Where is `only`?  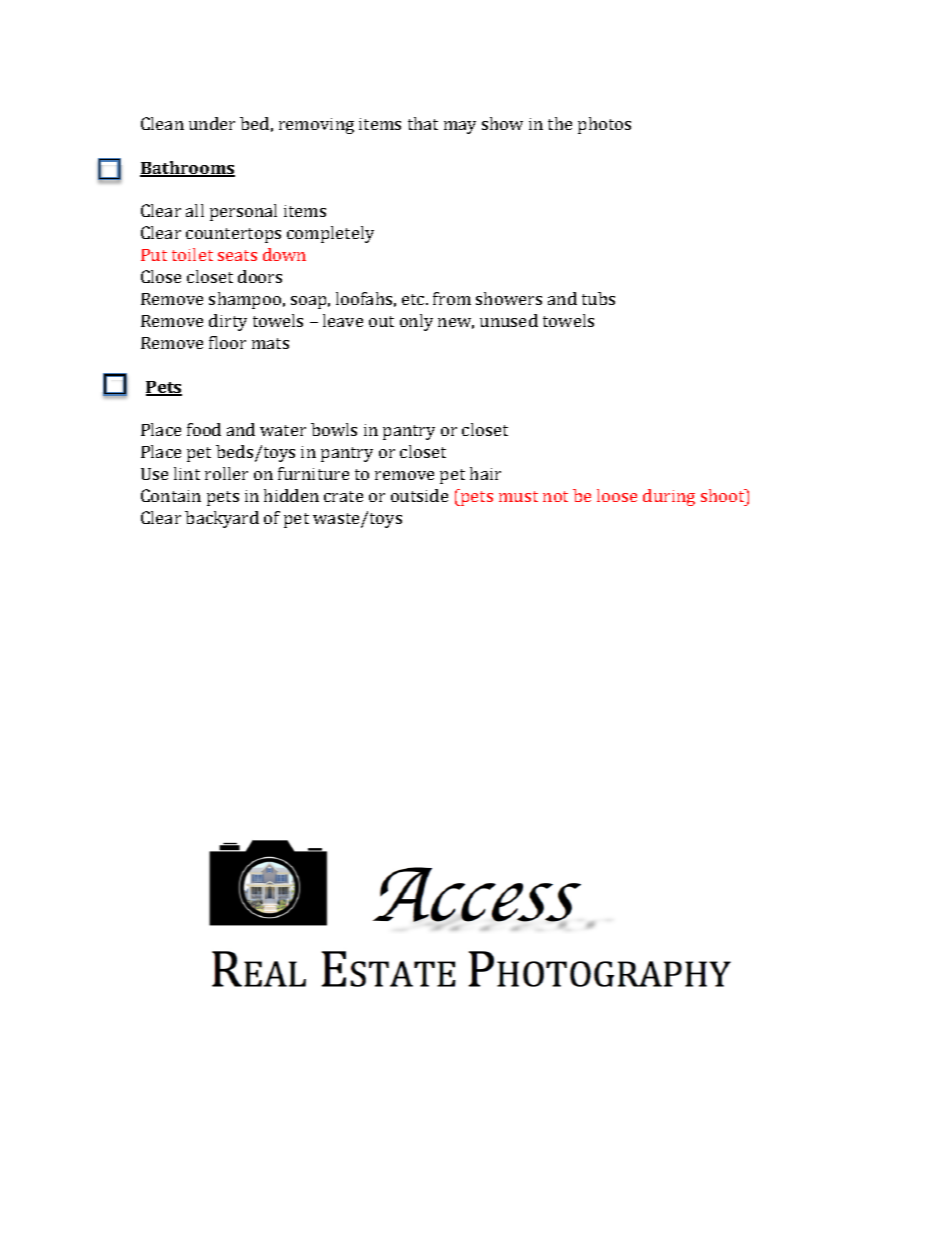 only is located at coordinates (416, 322).
